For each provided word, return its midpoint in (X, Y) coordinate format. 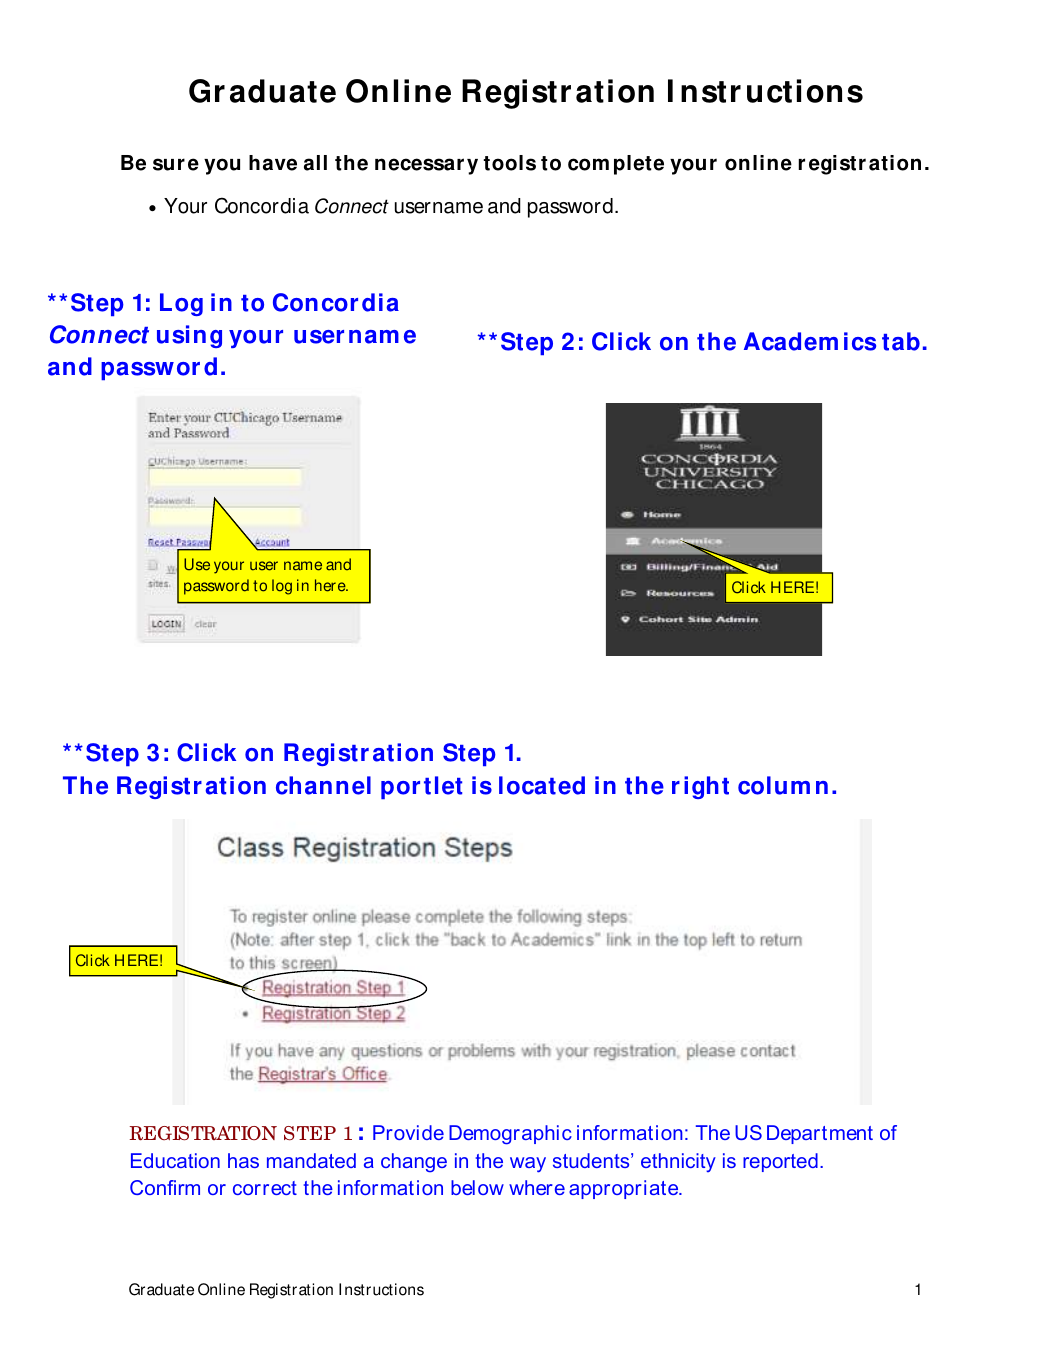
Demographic (510, 1135)
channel (323, 785)
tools (509, 163)
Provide (408, 1132)
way (528, 1165)
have (273, 163)
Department (820, 1134)
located (542, 785)
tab (901, 341)
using (189, 336)
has (243, 1160)
